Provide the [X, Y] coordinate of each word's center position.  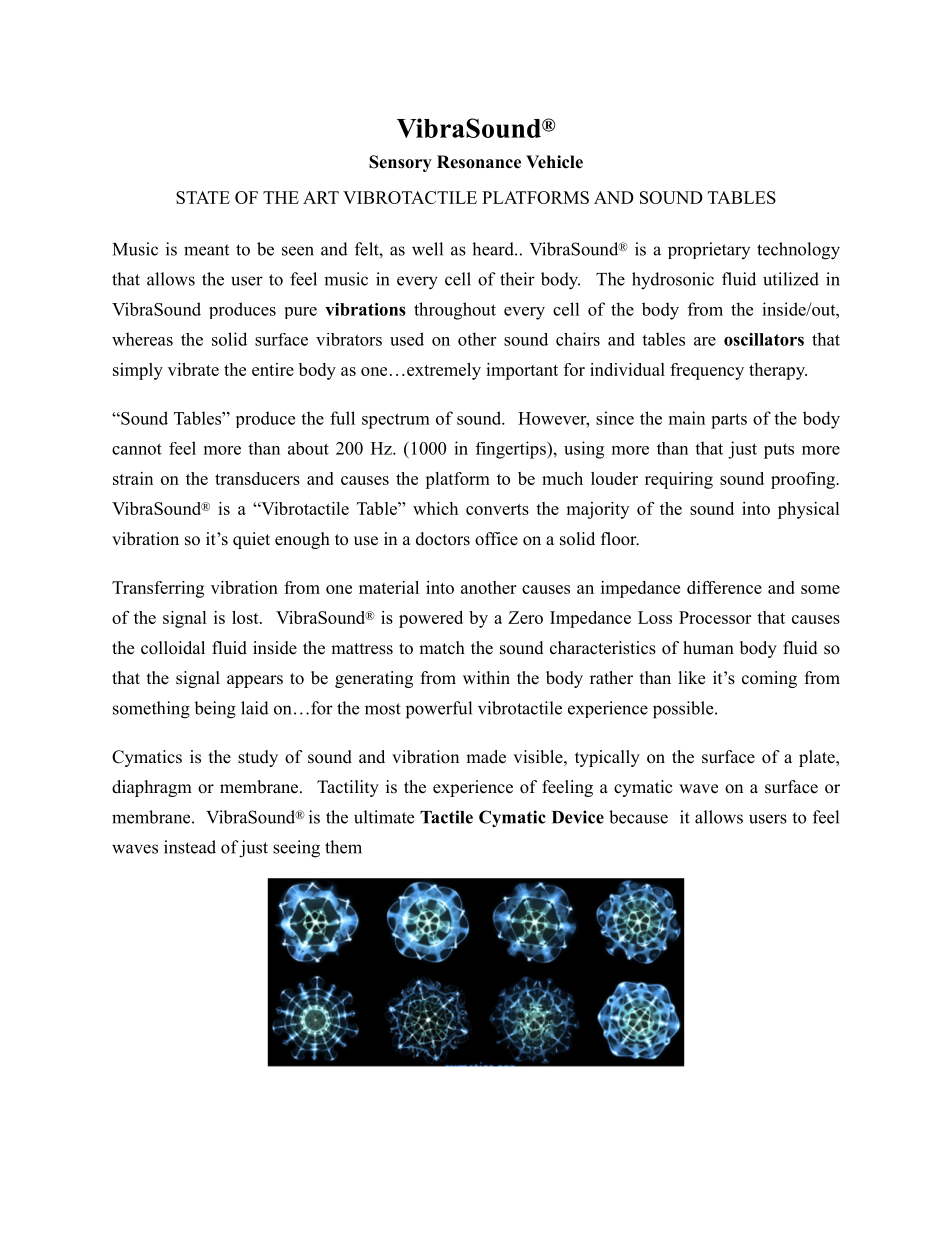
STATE [203, 197]
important [522, 371]
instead [190, 847]
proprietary [709, 250]
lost [246, 617]
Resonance [479, 162]
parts [729, 421]
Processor [715, 617]
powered [431, 619]
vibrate [193, 369]
